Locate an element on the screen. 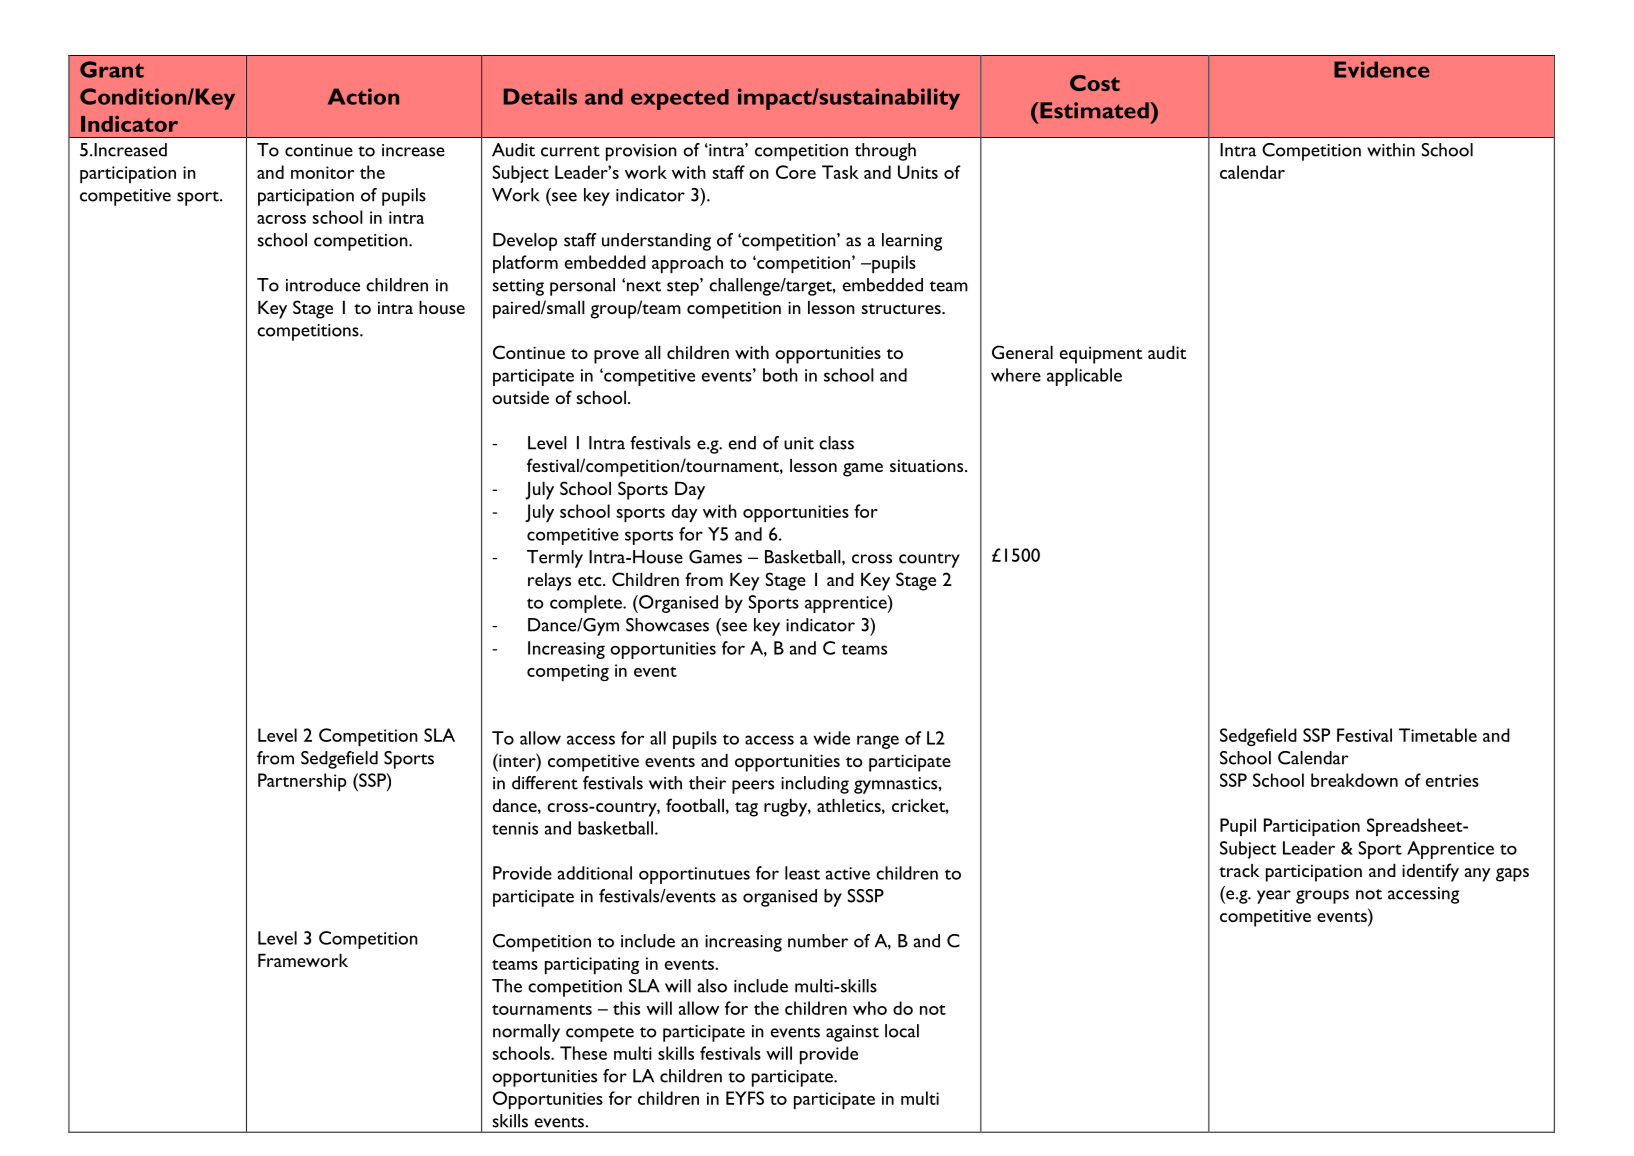 This screenshot has height=1156, width=1634. identify is located at coordinates (1430, 872).
